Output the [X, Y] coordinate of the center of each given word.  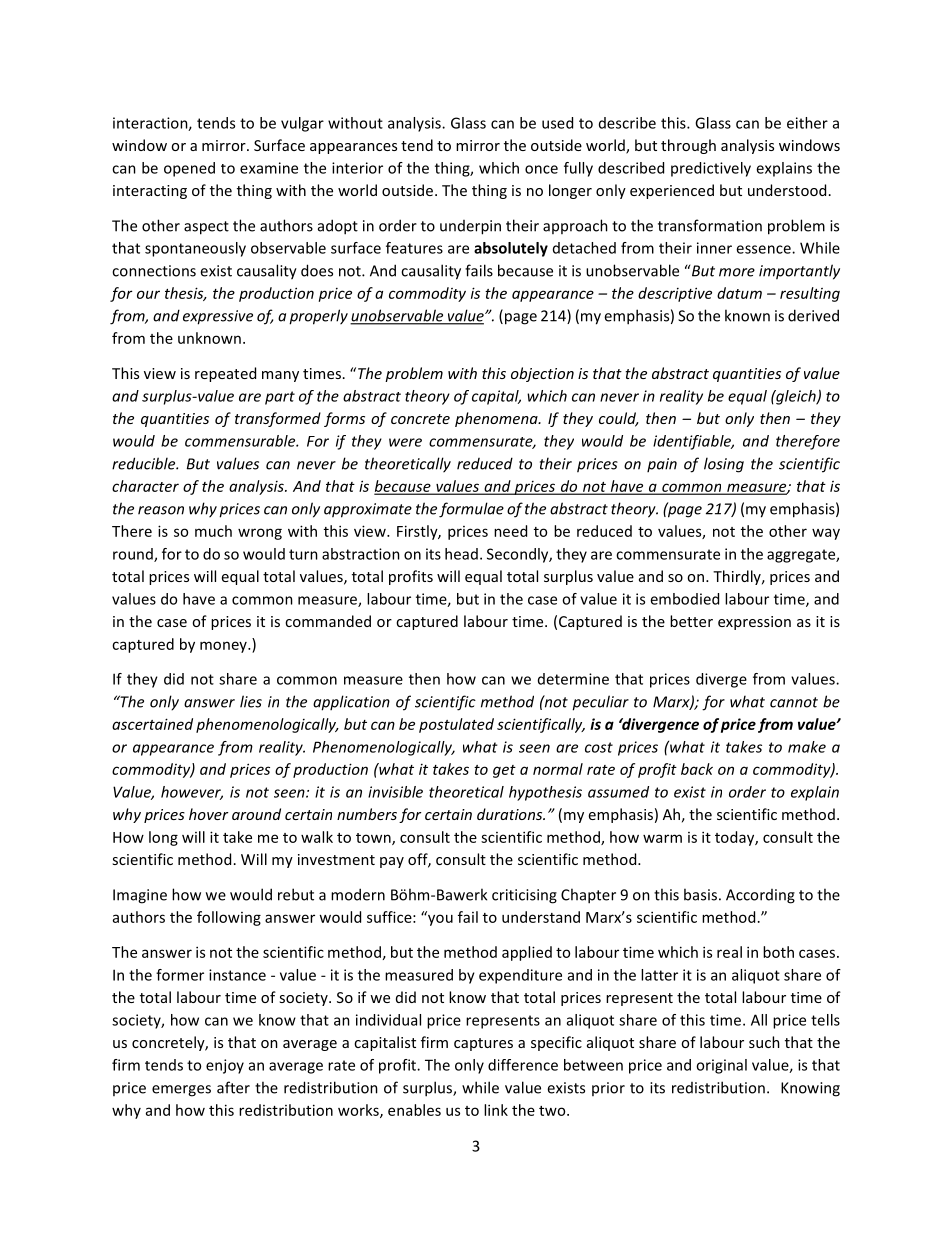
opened [189, 169]
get [504, 771]
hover [209, 814]
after [233, 1087]
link [496, 1110]
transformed [278, 419]
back [697, 769]
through [688, 146]
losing [724, 465]
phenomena [497, 419]
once [541, 169]
